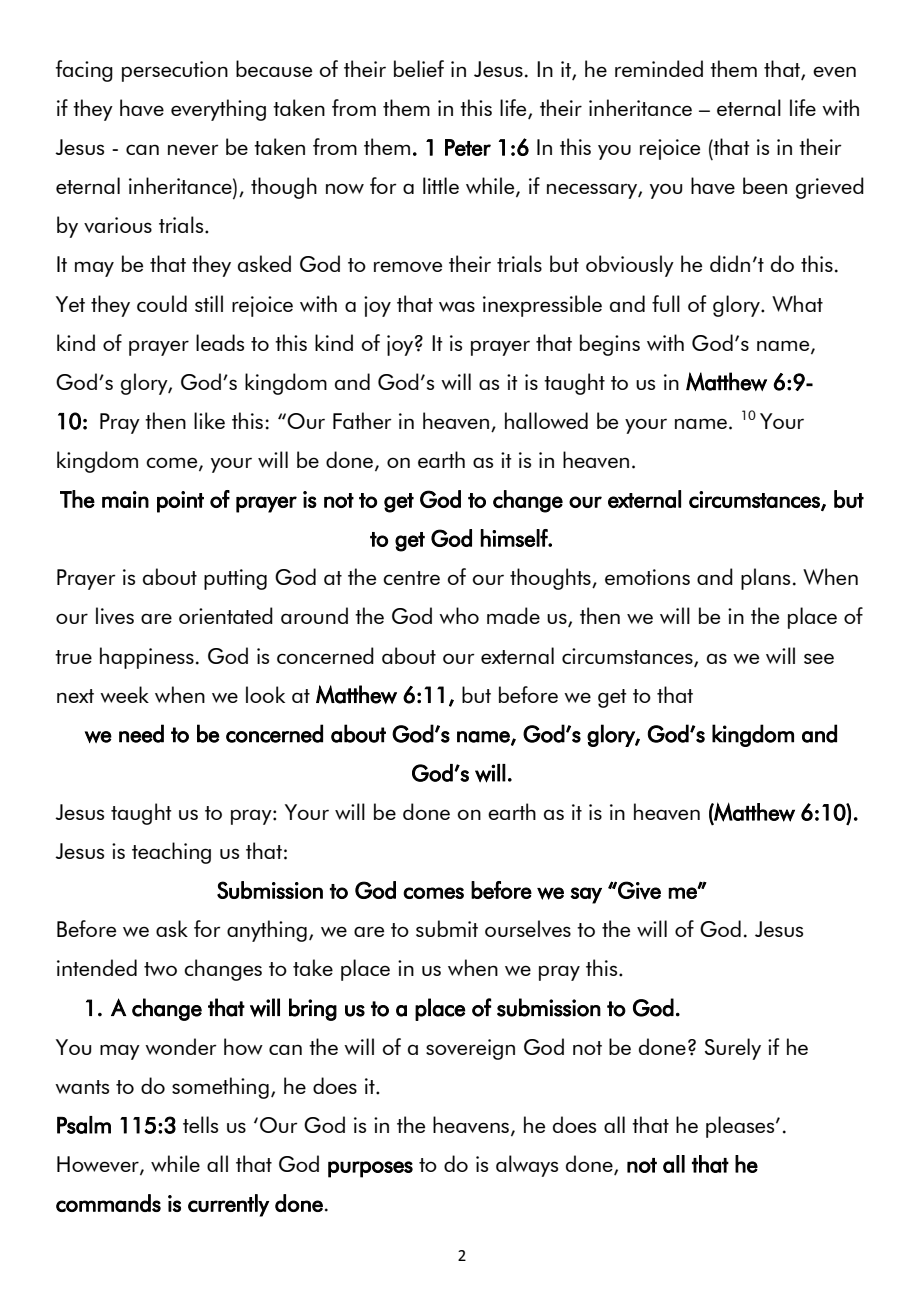  Describe the element at coordinates (99, 1165) in the page. I see `However` at that location.
